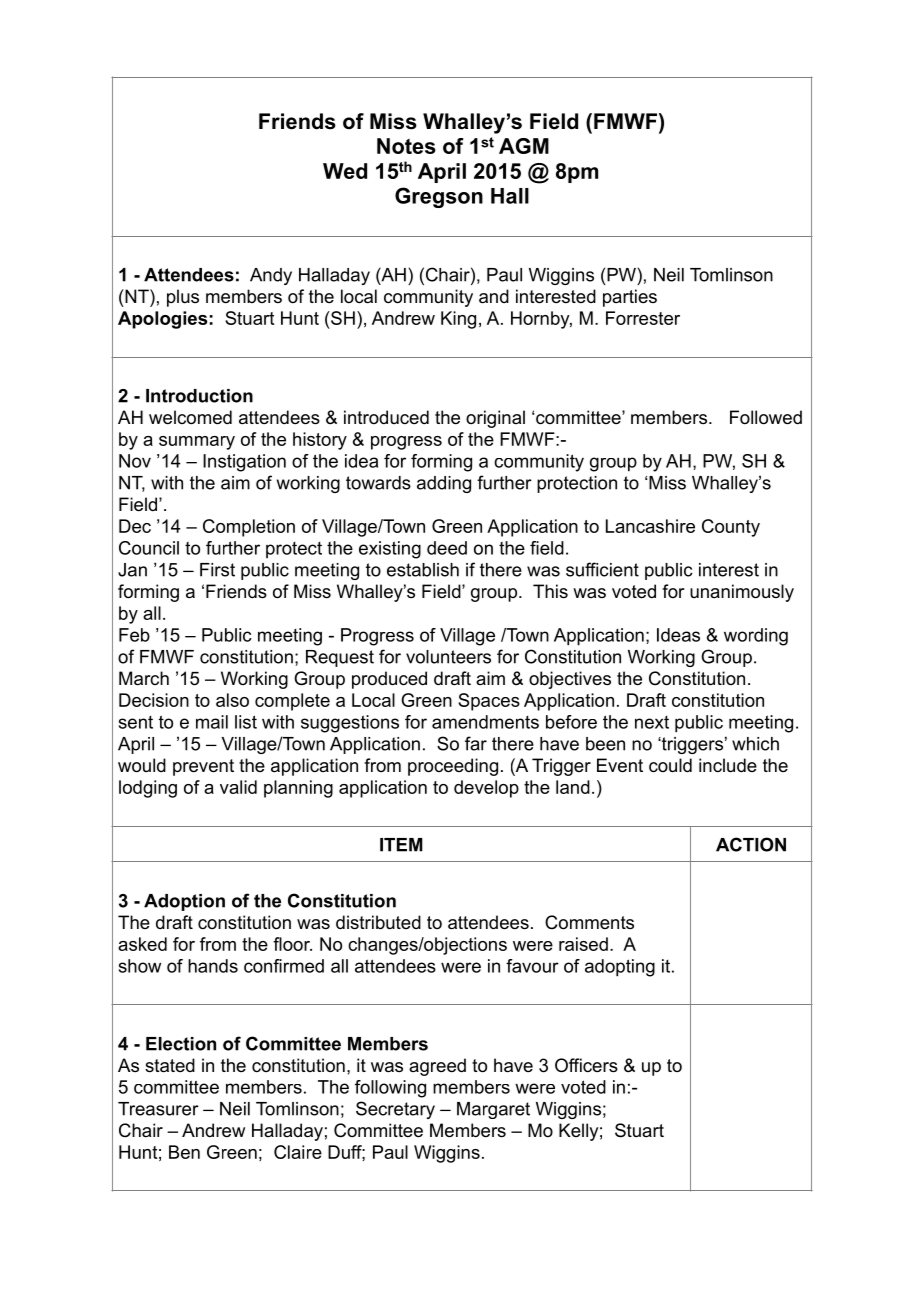  I want to click on original, so click(495, 419).
